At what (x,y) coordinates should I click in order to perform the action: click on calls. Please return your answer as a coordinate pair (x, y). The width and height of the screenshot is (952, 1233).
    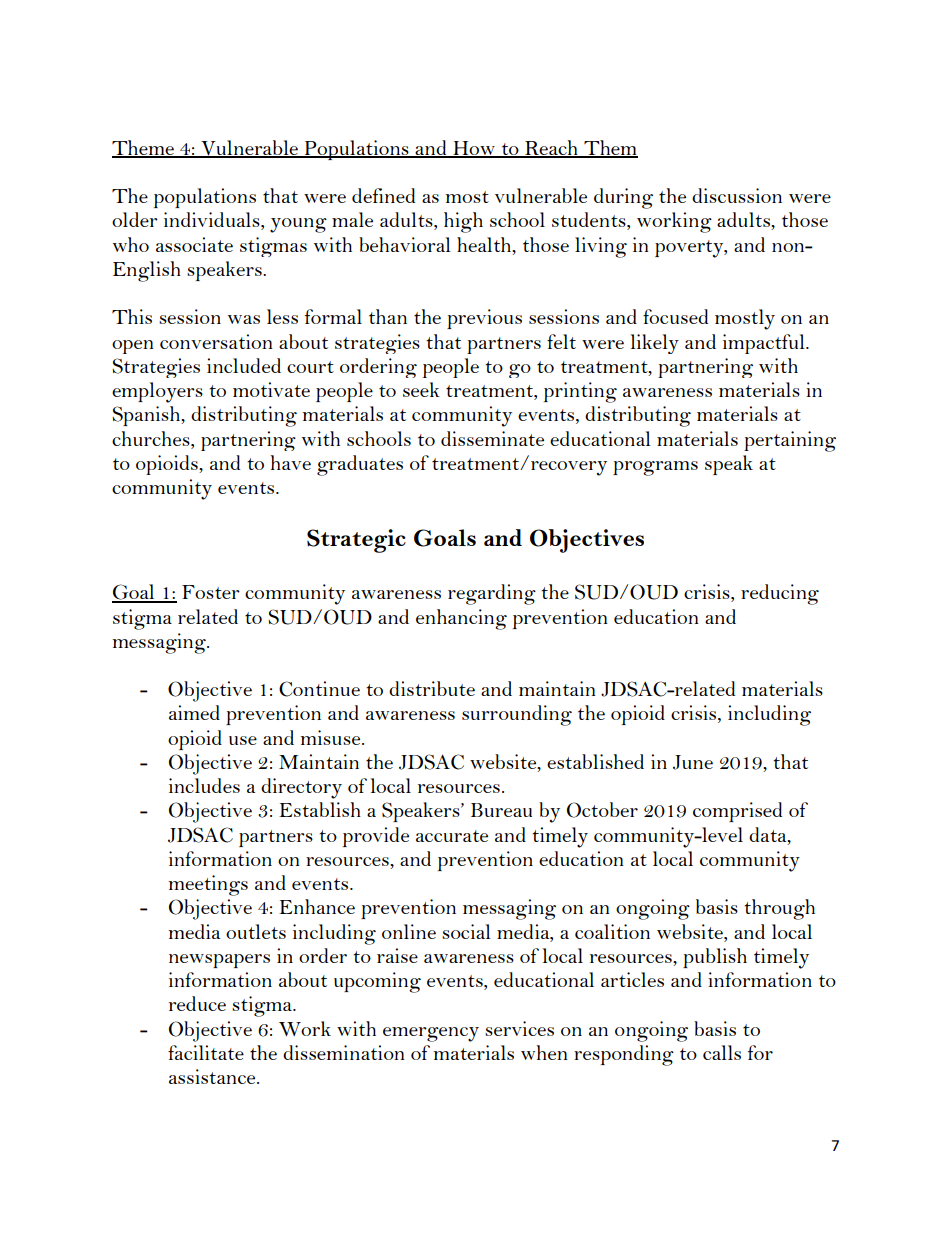
    Looking at the image, I should click on (722, 1052).
